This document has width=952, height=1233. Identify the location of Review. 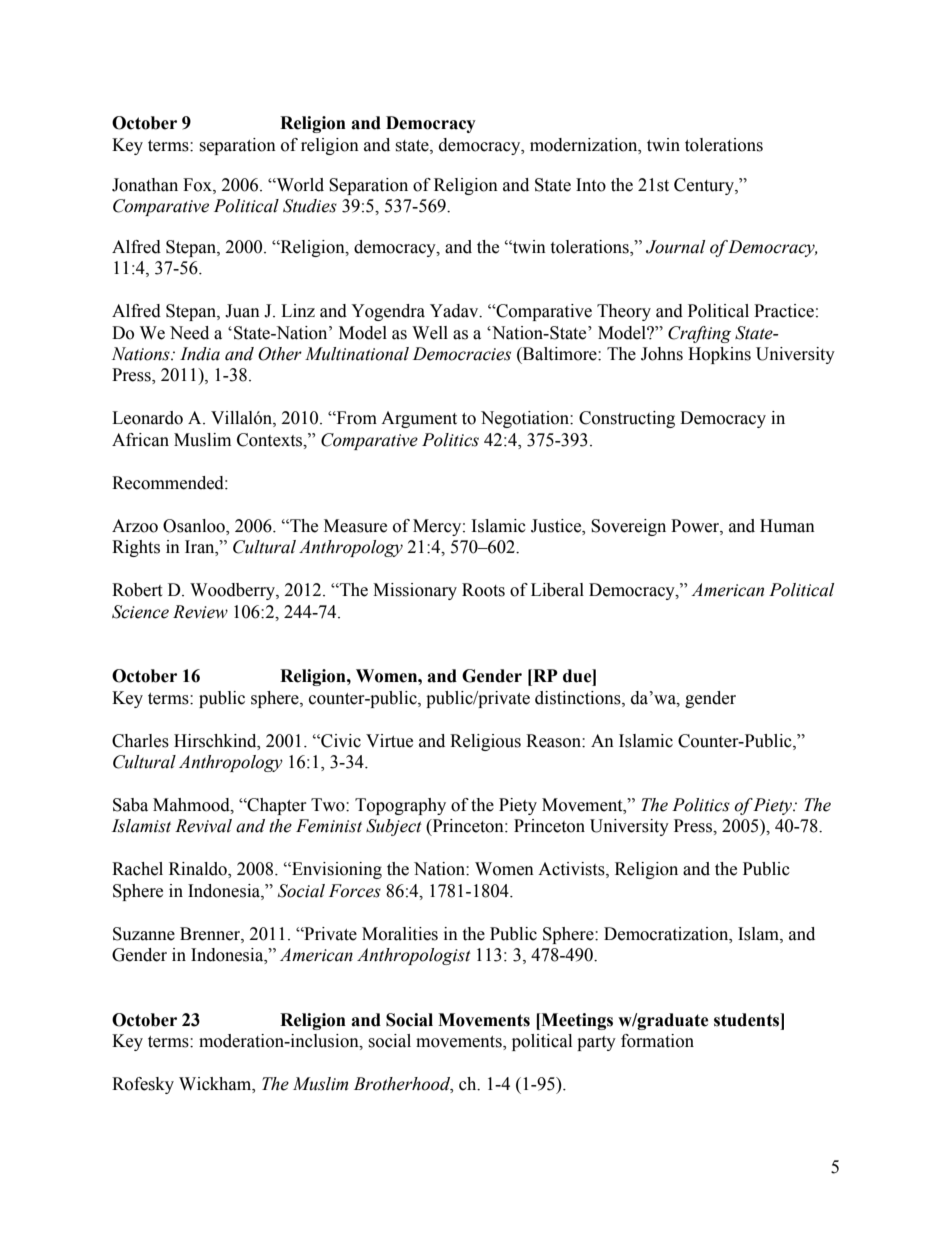
(200, 612).
